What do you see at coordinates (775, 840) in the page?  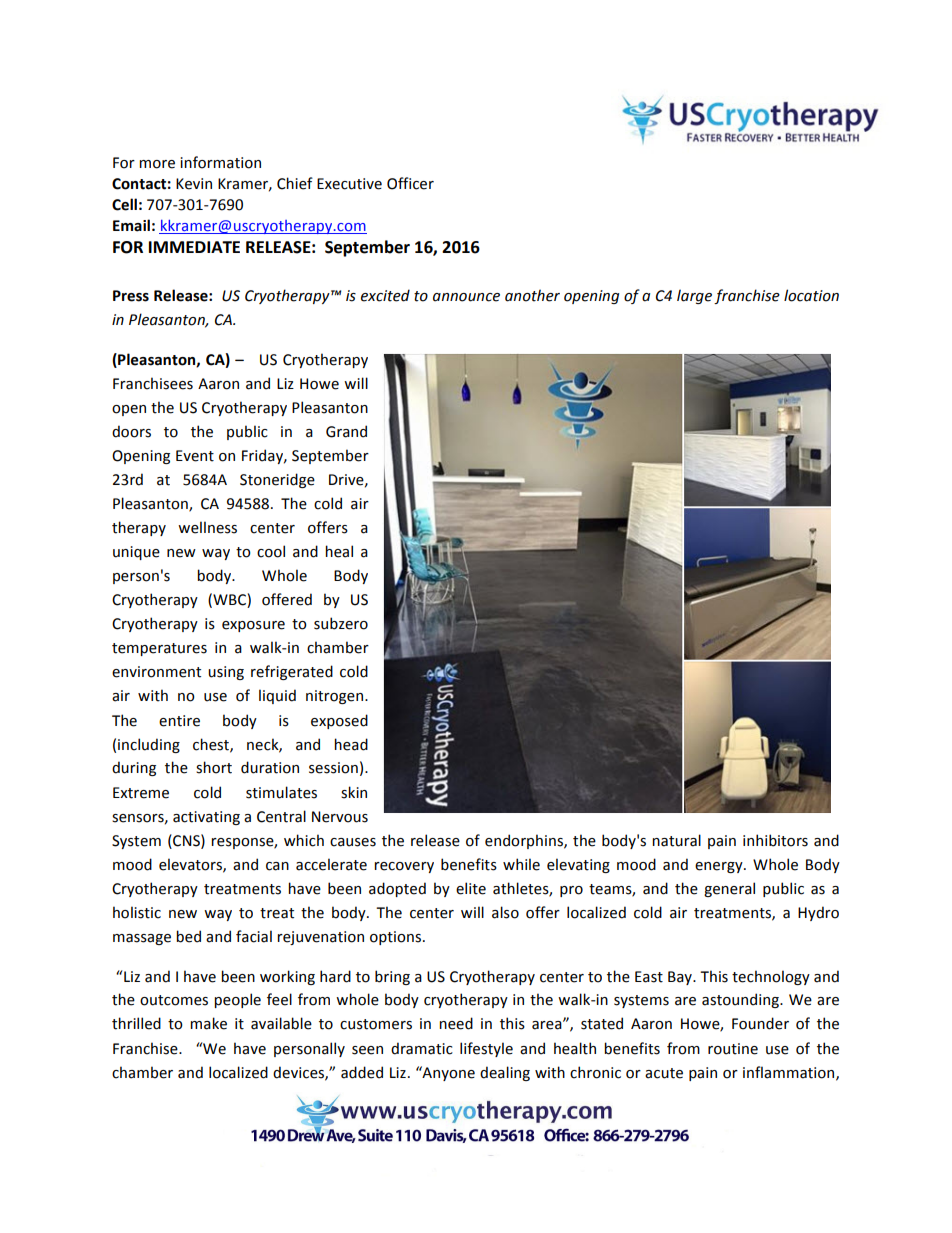 I see `inhibitors` at bounding box center [775, 840].
